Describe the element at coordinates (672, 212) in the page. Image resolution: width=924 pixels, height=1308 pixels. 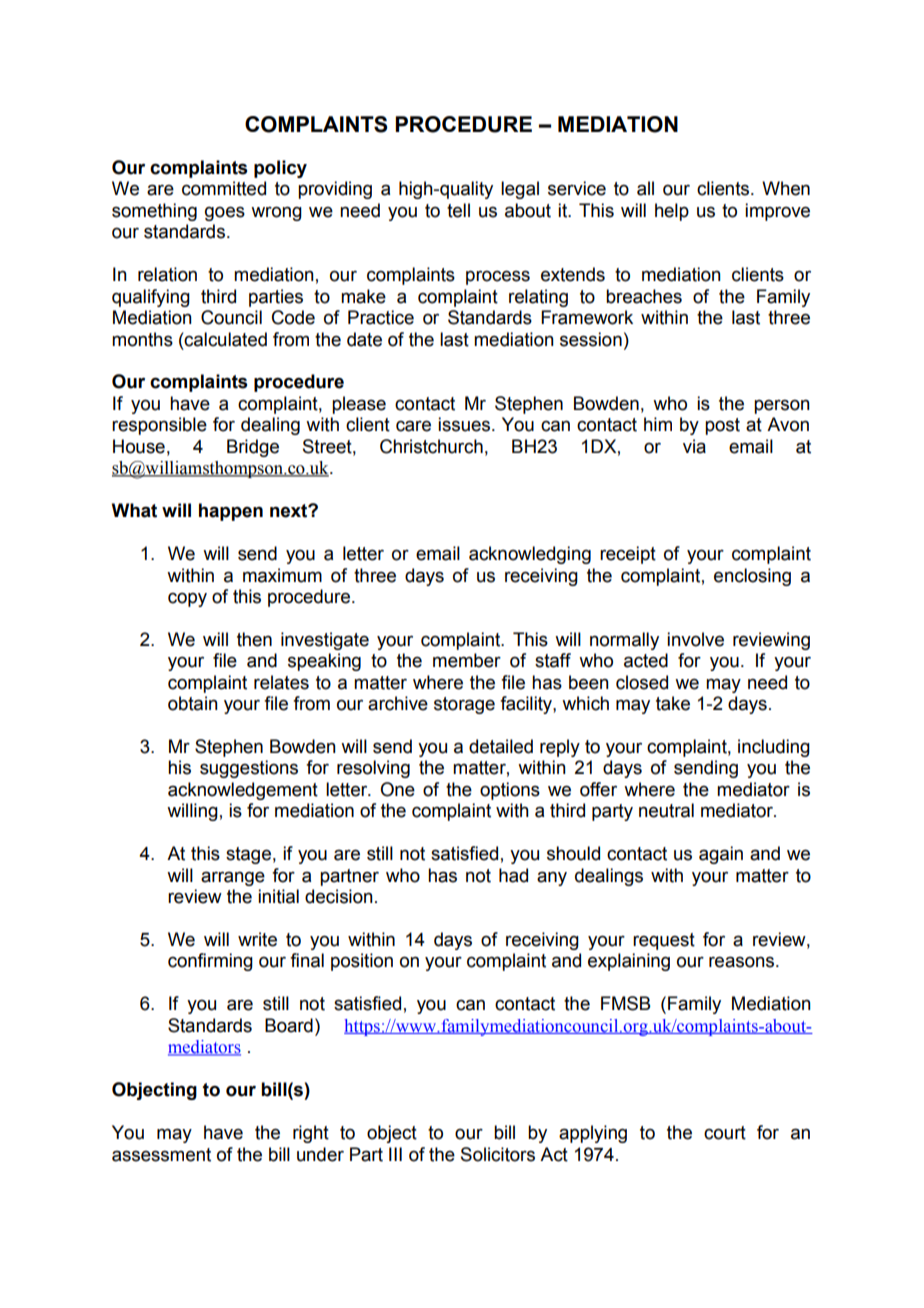
I see `help` at that location.
